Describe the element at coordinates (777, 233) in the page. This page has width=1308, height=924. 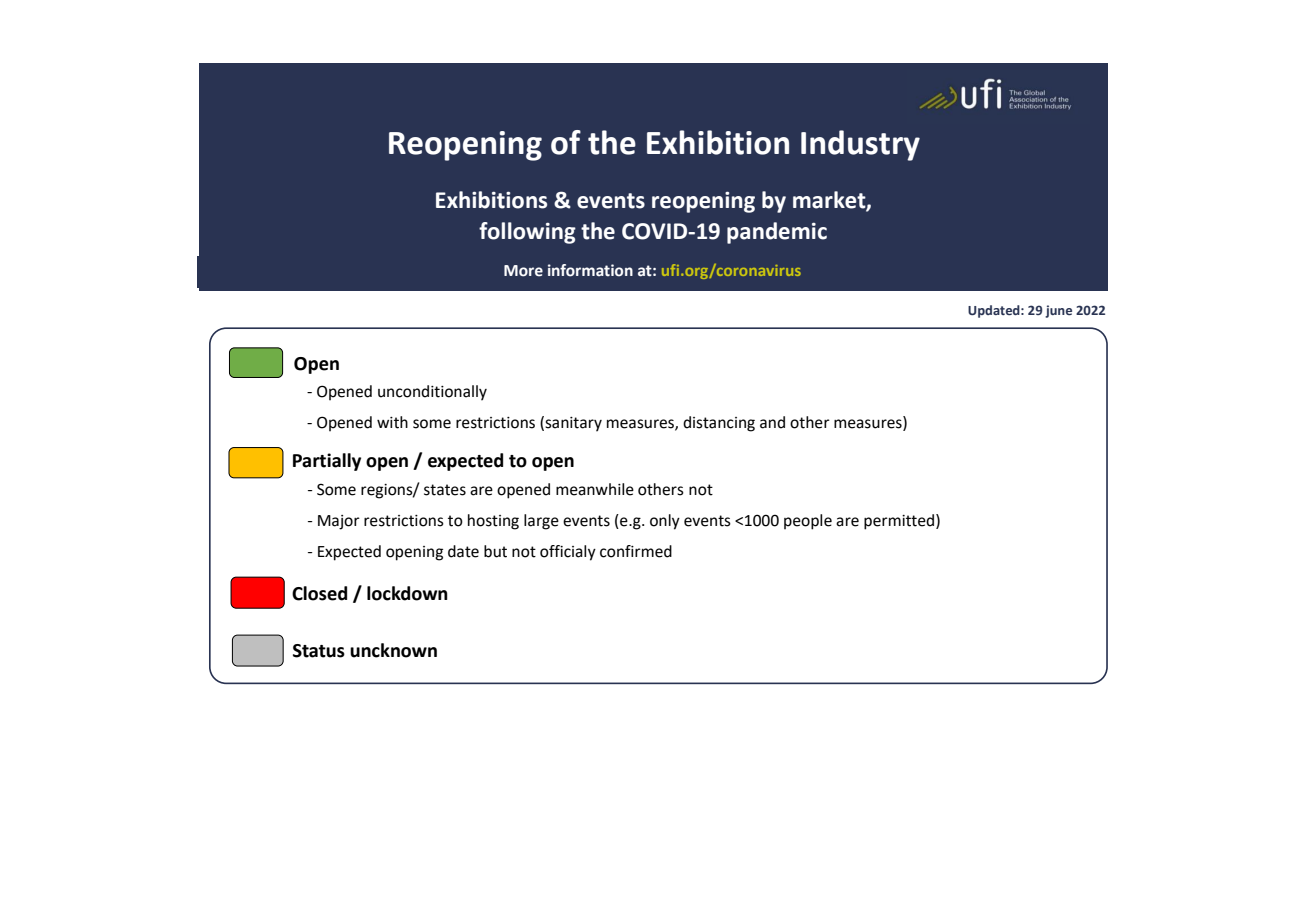
I see `pandemic` at that location.
